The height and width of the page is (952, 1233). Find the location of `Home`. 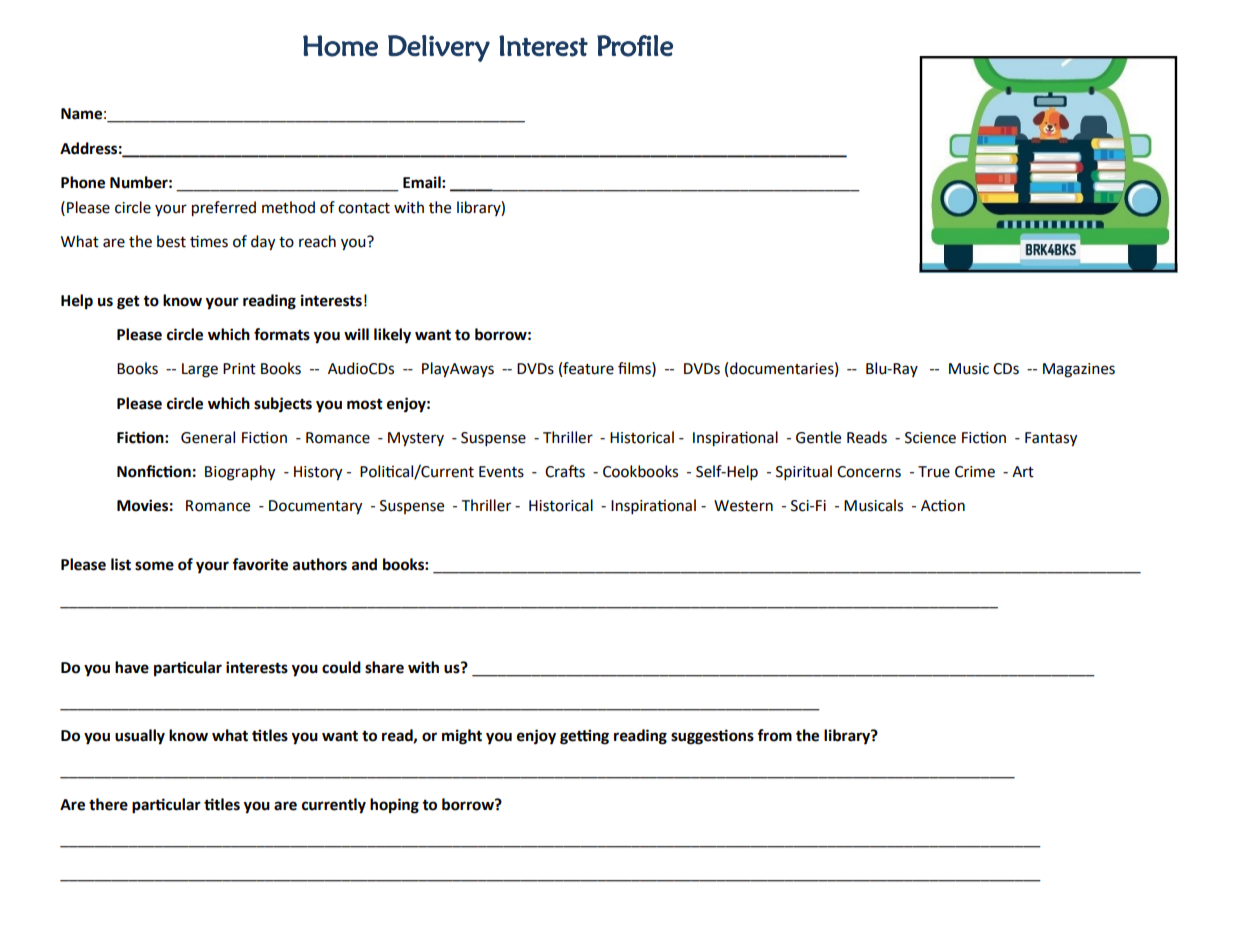

Home is located at coordinates (340, 46).
